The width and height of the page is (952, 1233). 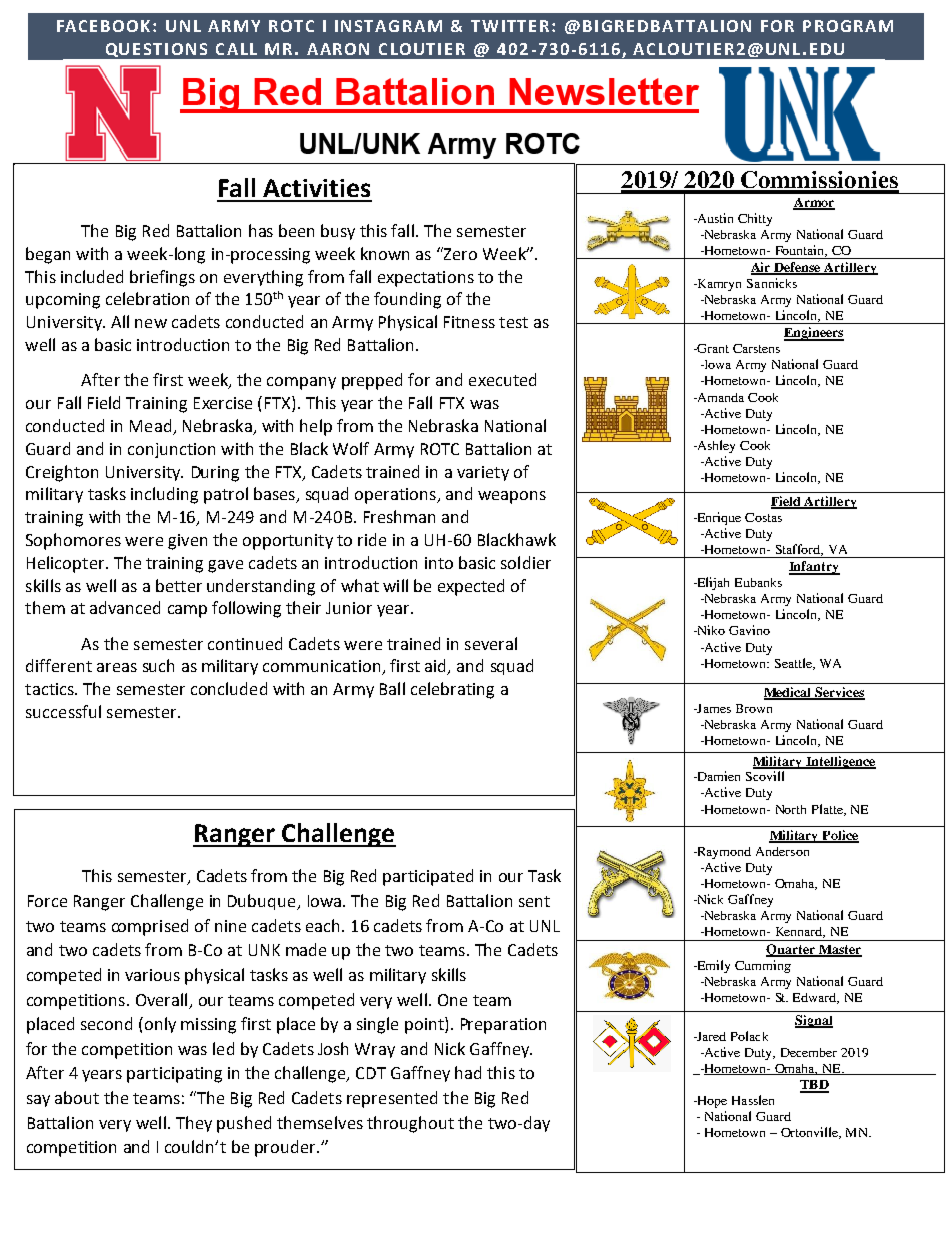 I want to click on successful, so click(x=63, y=711).
